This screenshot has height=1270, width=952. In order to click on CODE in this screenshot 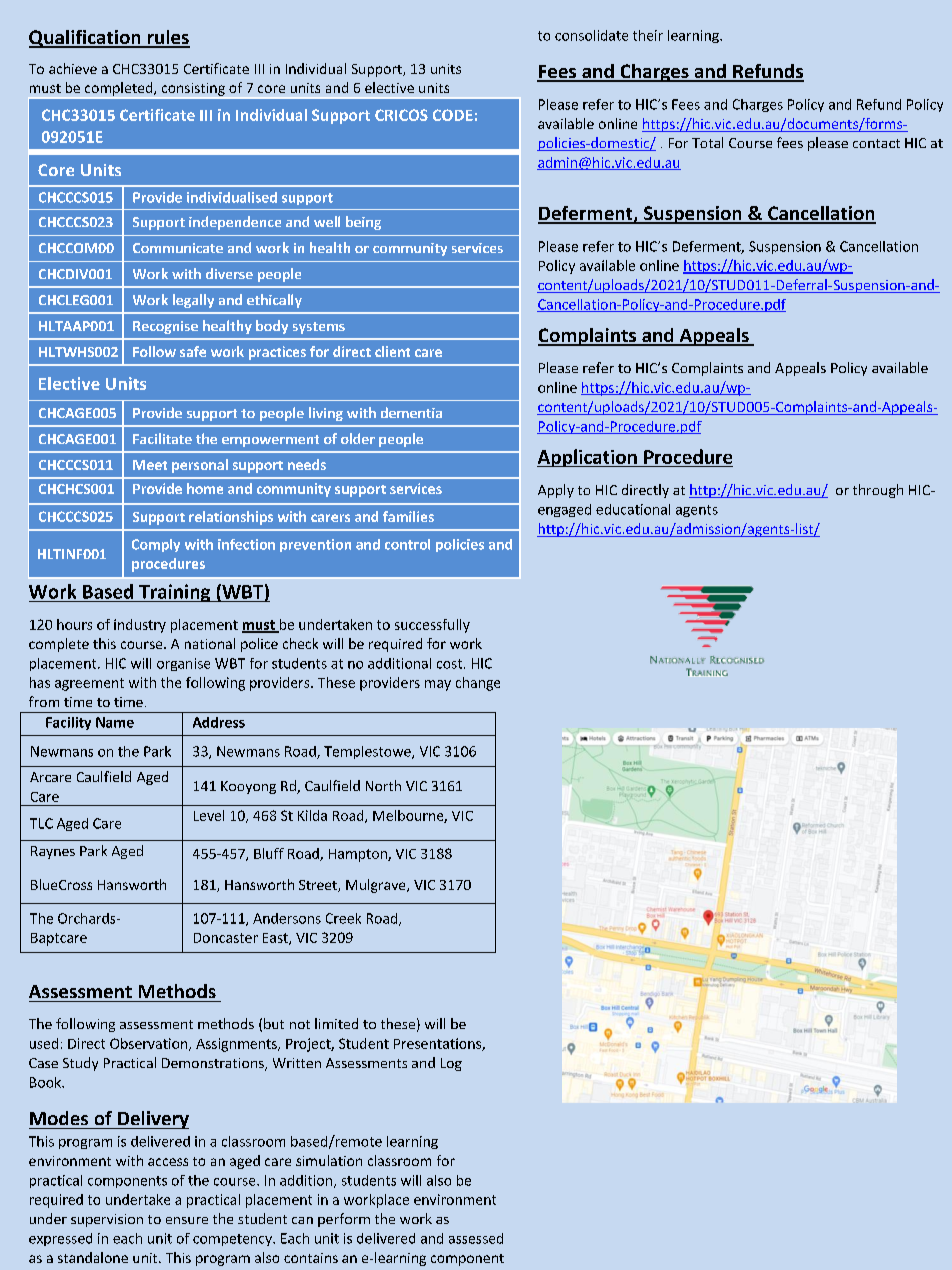, I will do `click(453, 115)`.
